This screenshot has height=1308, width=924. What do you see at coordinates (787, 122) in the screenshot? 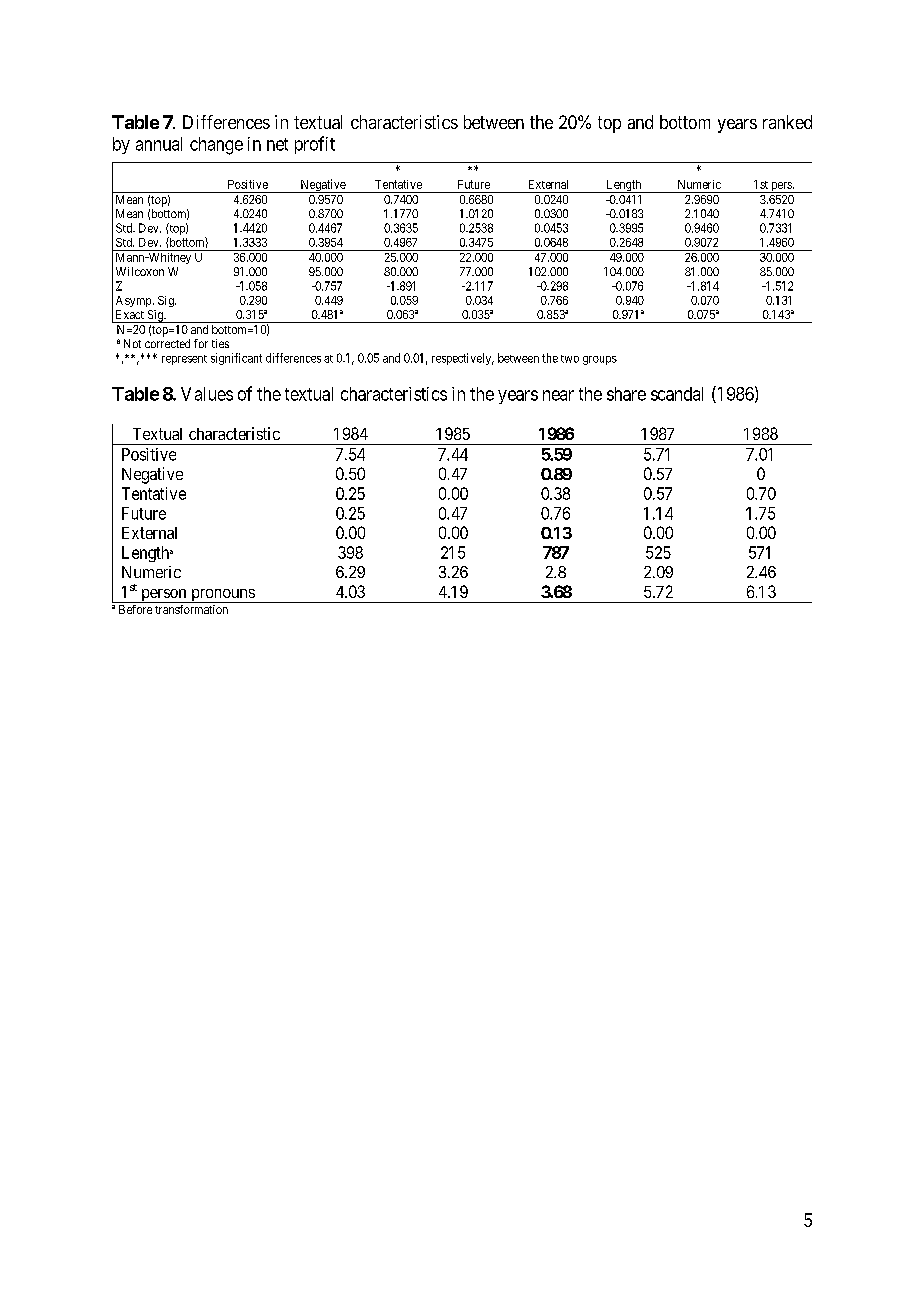
I see `ranked` at bounding box center [787, 122].
